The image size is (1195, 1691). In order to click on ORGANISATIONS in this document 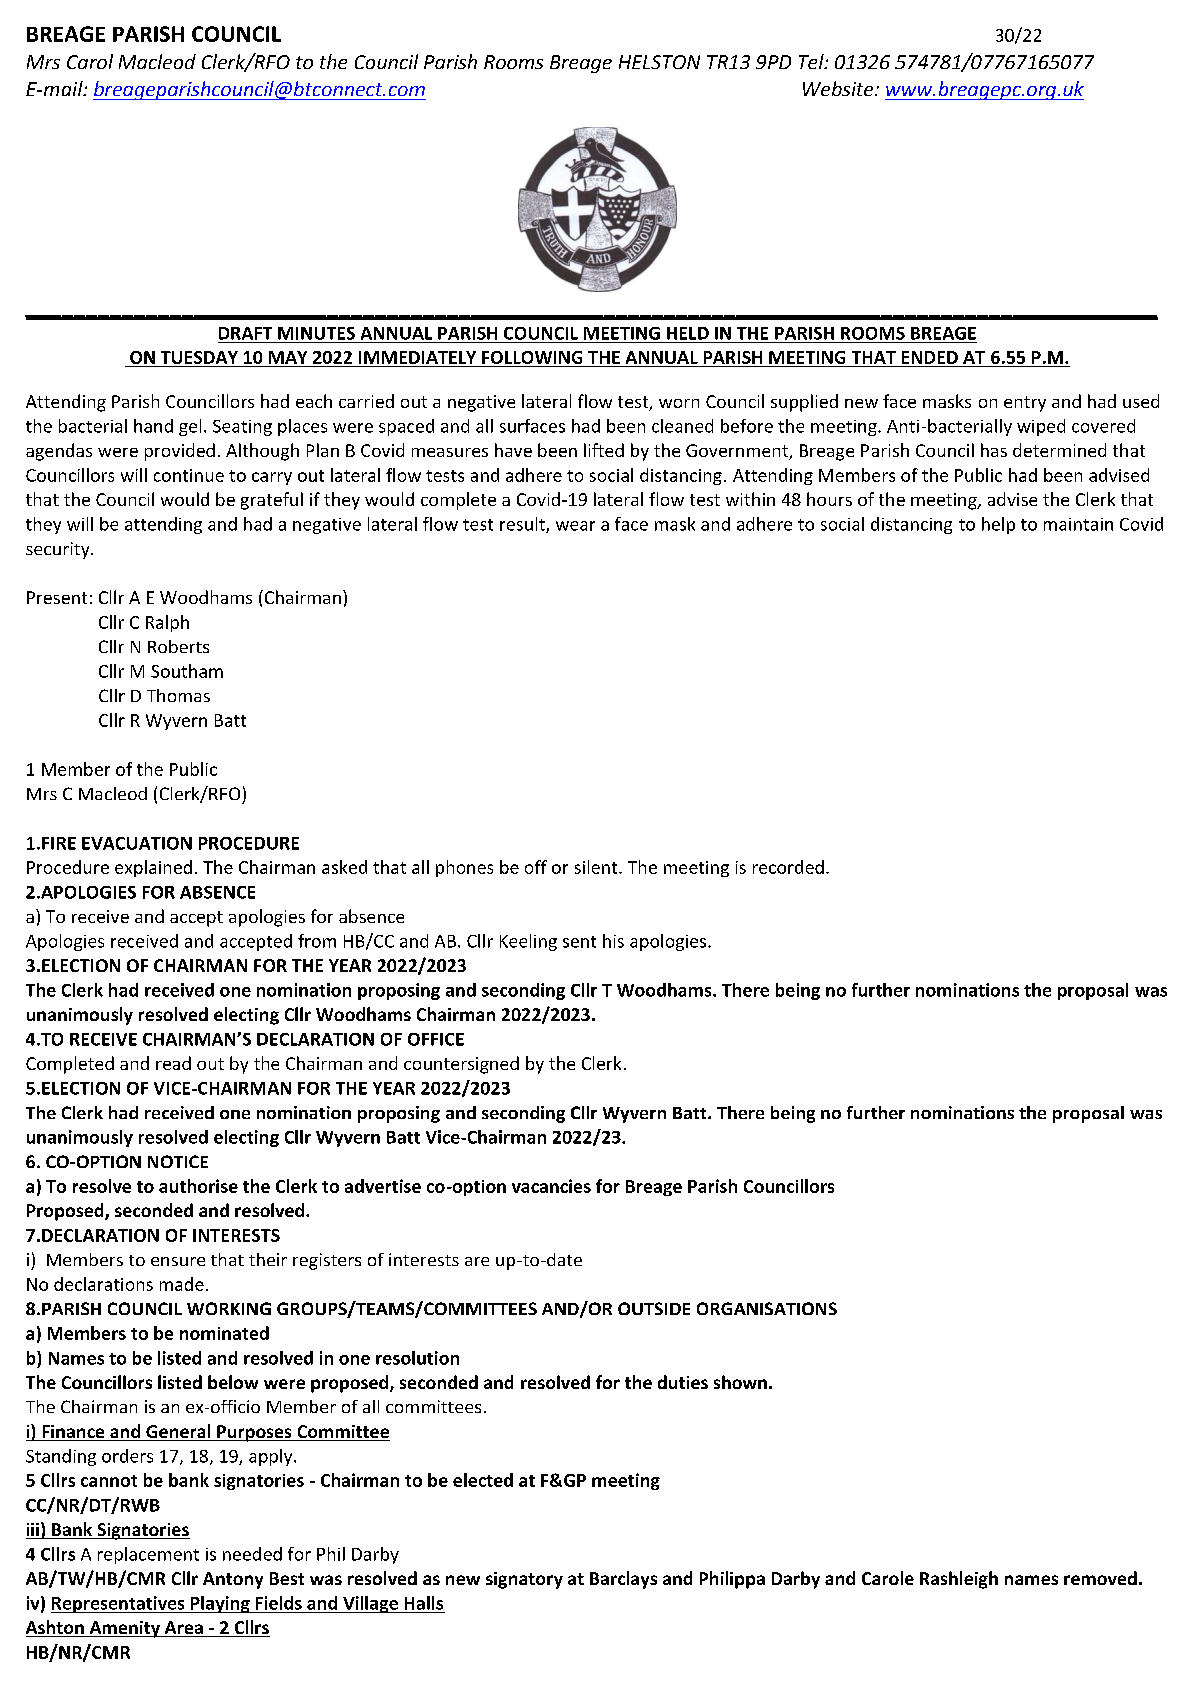, I will do `click(767, 1308)`.
